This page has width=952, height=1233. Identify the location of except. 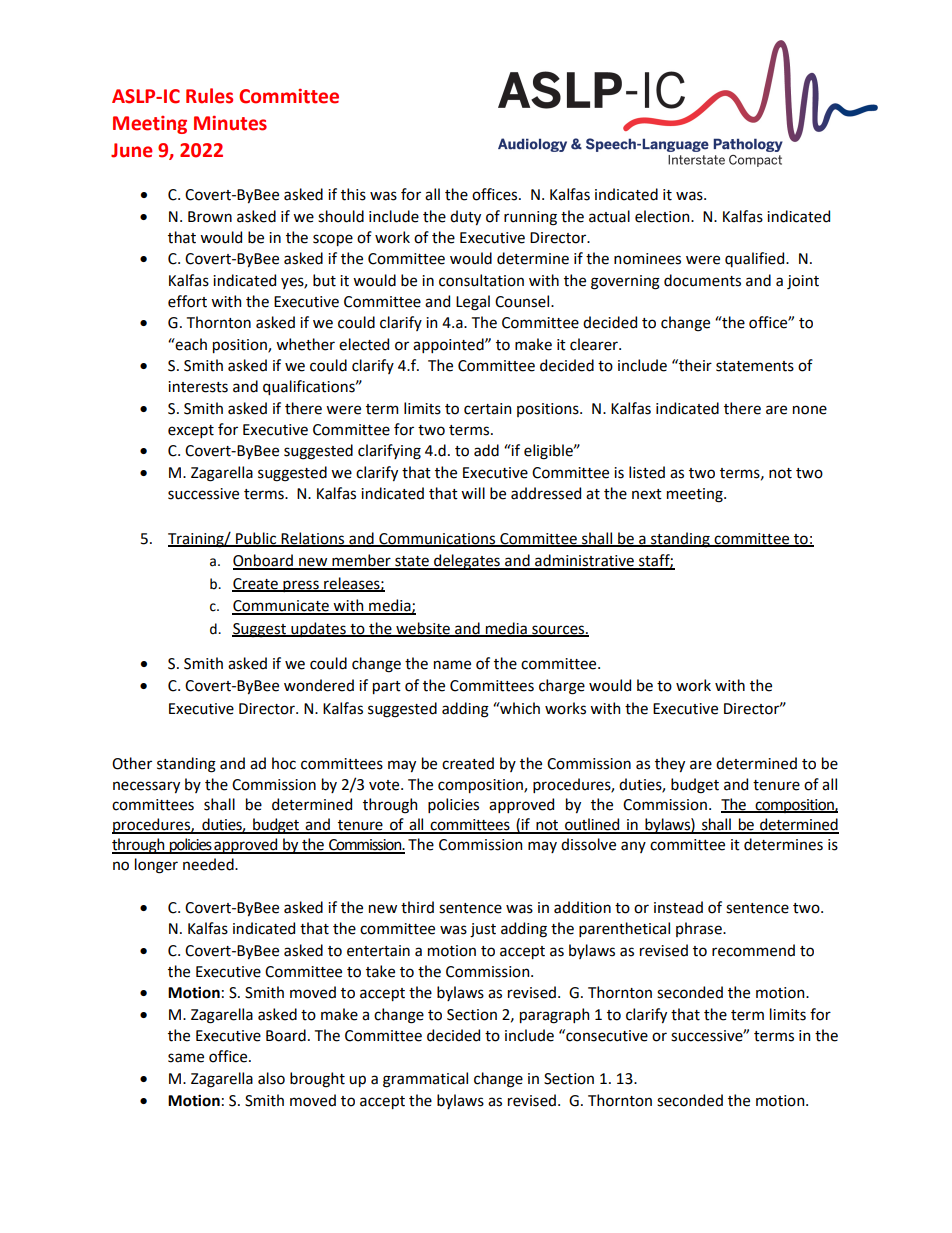
(191, 431).
